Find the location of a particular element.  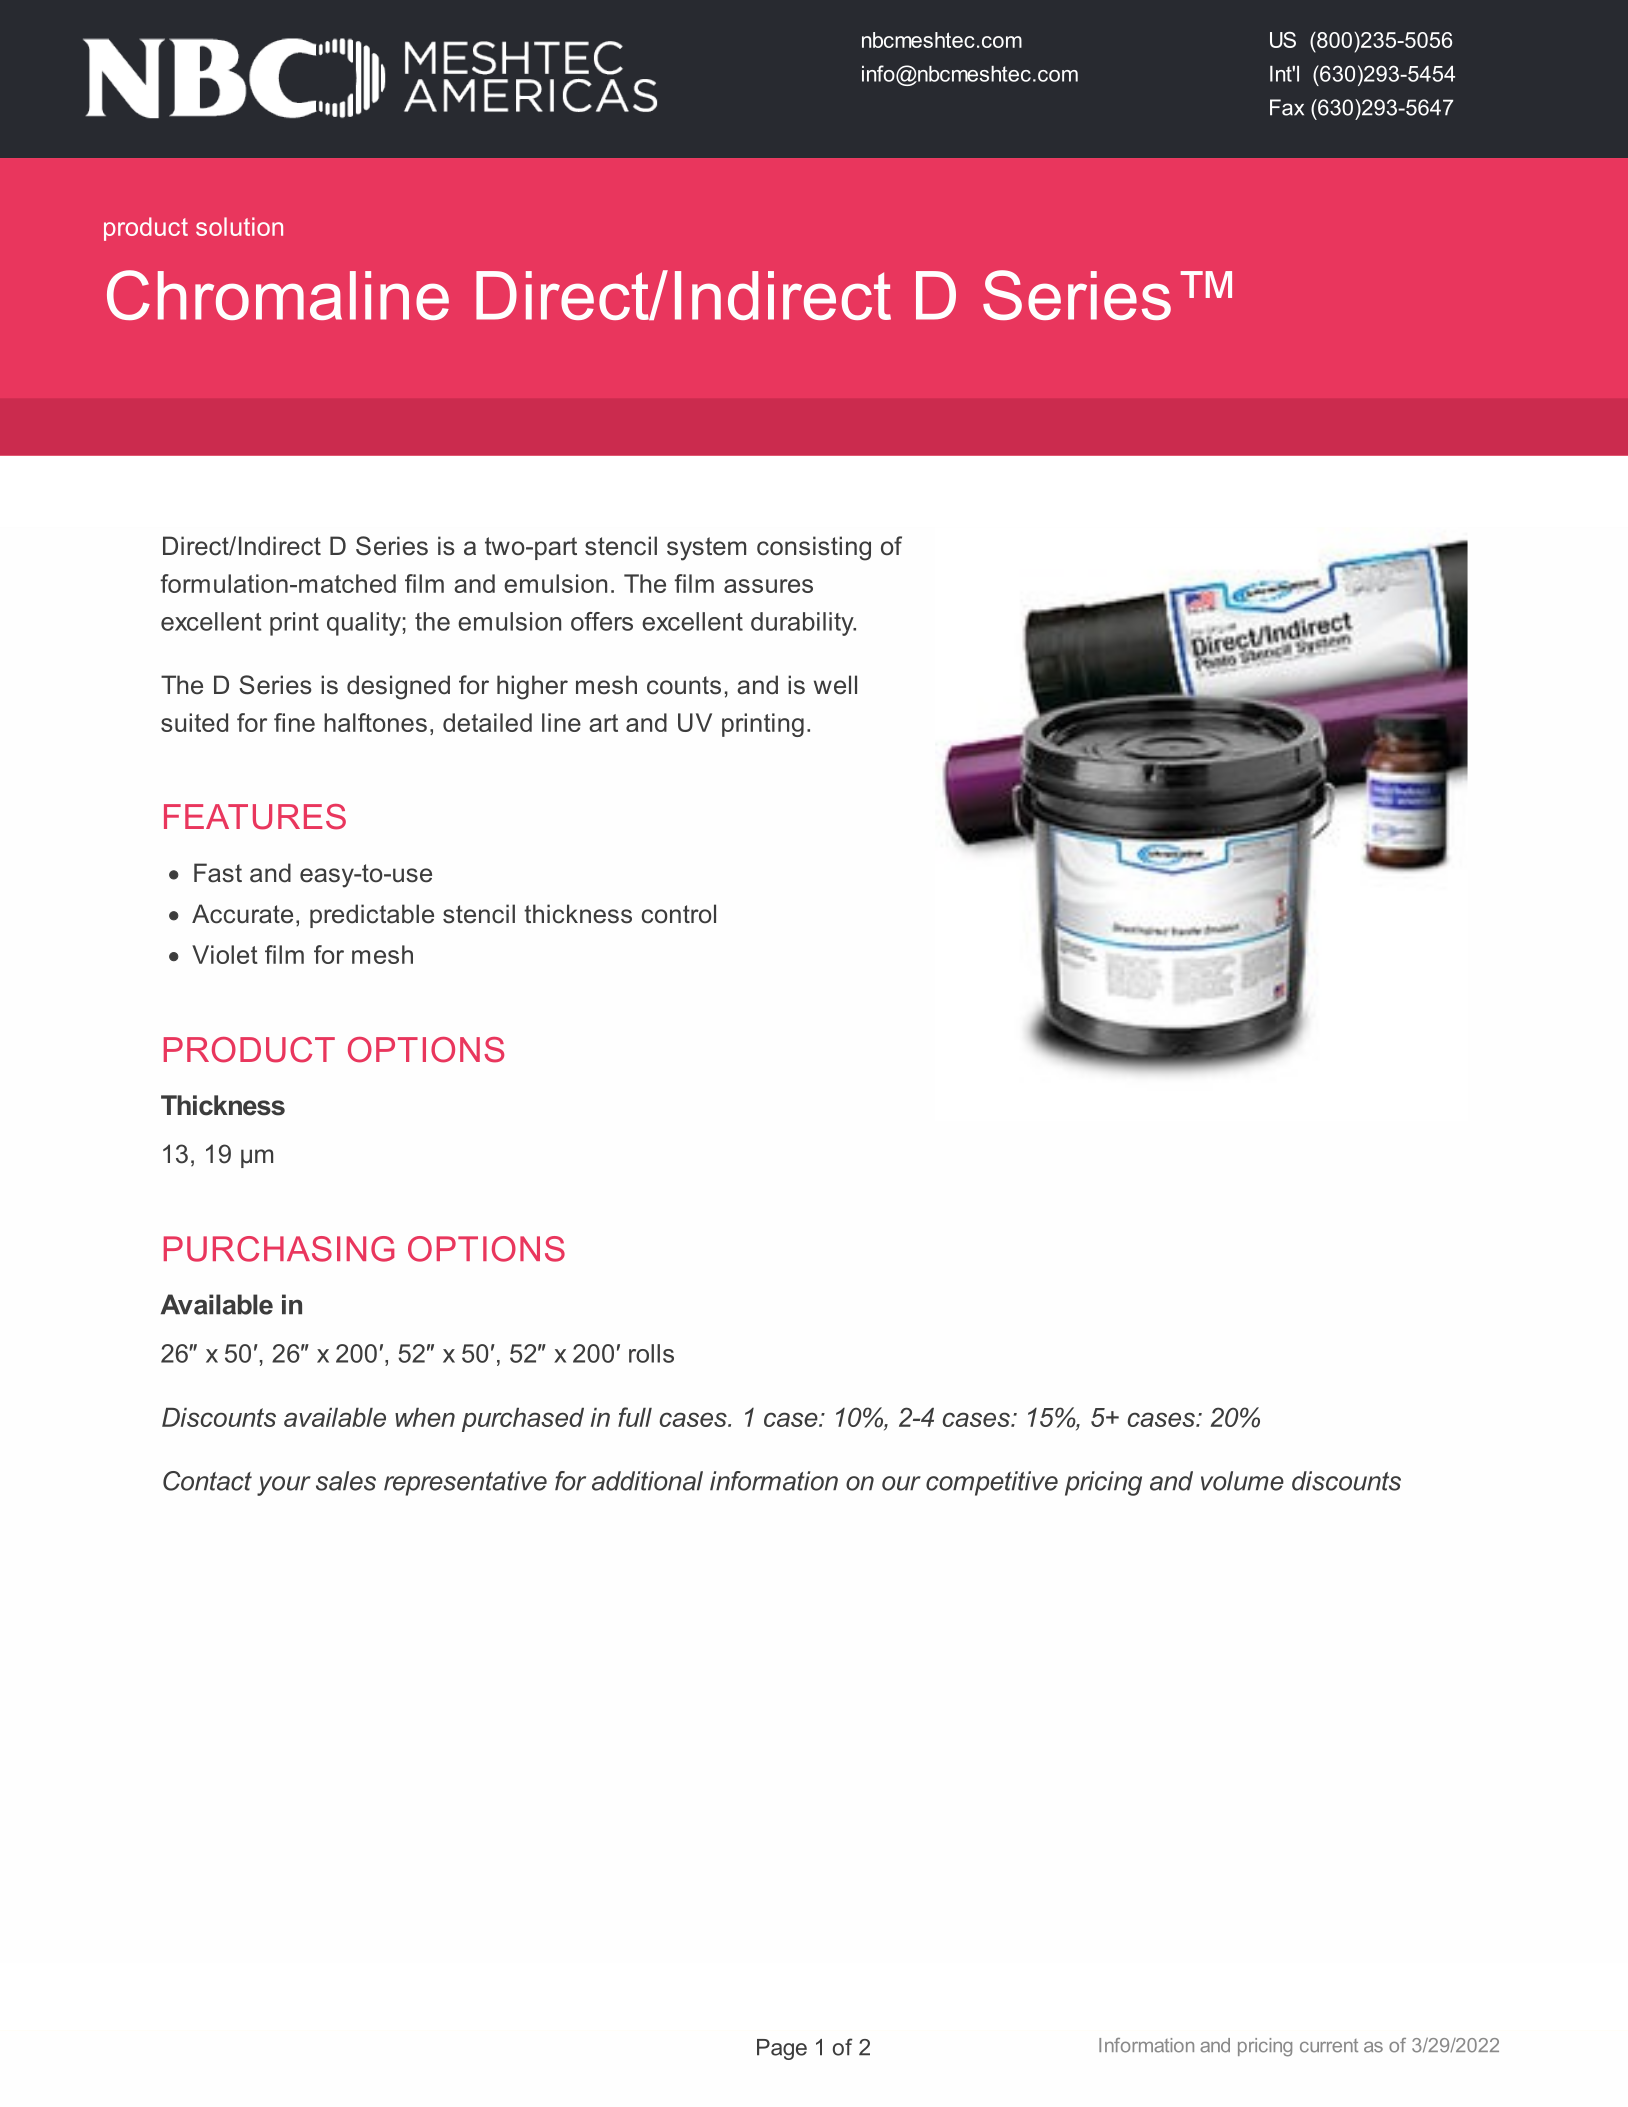

solution is located at coordinates (239, 226).
